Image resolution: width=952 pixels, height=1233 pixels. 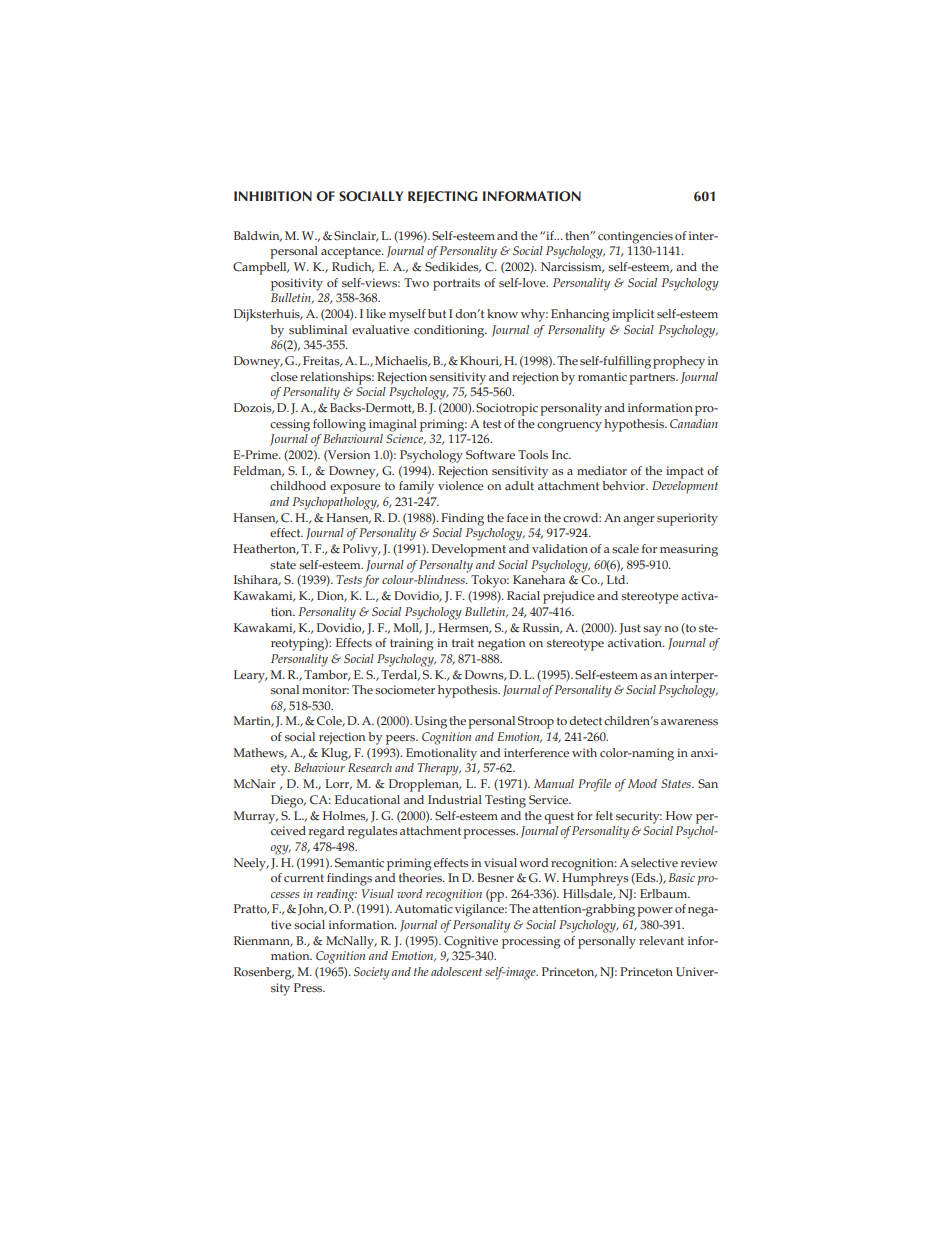 I want to click on Racial, so click(x=523, y=596).
